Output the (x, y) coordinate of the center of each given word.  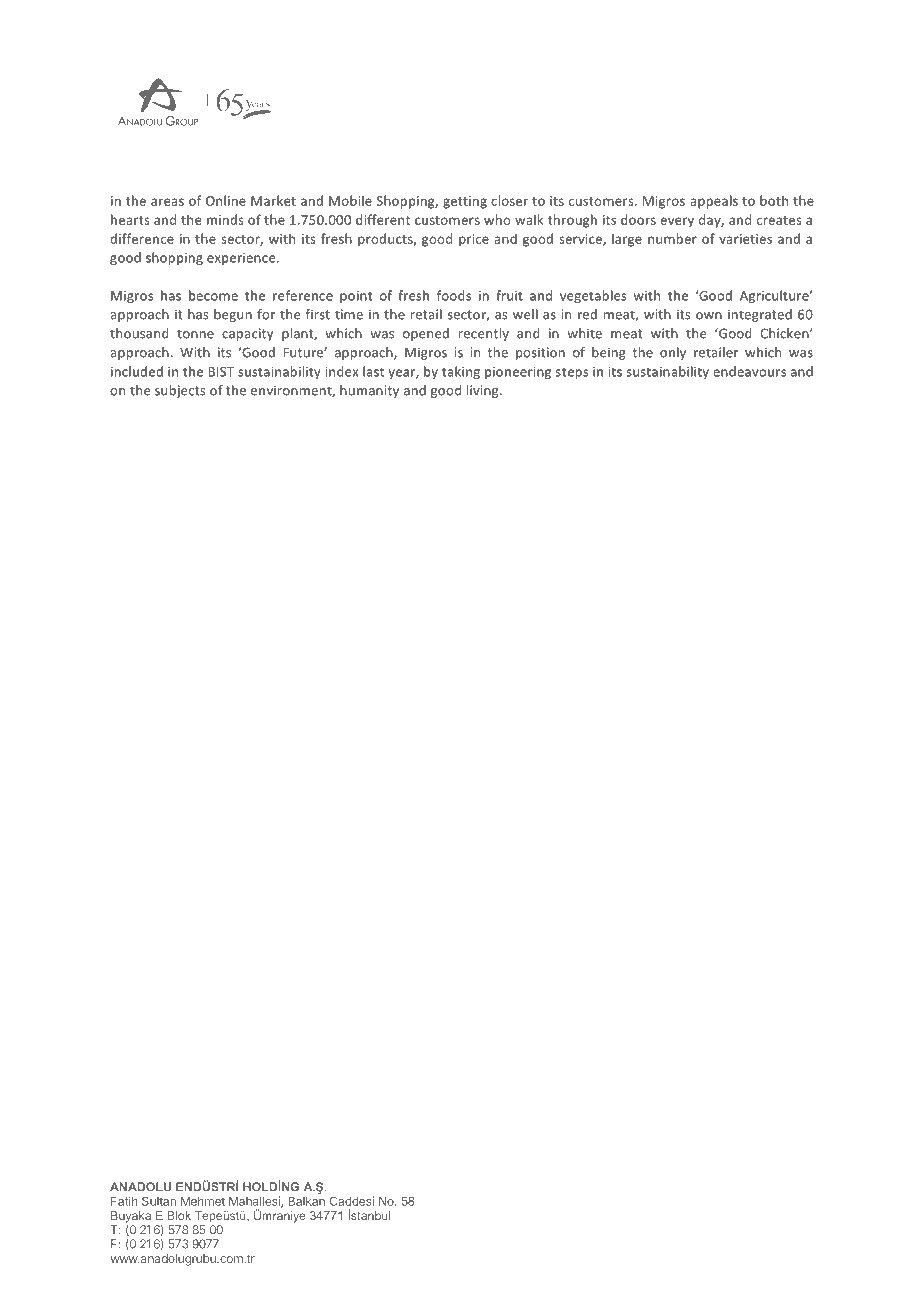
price (474, 240)
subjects (180, 391)
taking (461, 372)
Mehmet (203, 1201)
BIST (221, 372)
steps (572, 373)
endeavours (749, 371)
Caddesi (352, 1201)
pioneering (518, 373)
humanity (369, 391)
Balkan (306, 1201)
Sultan (159, 1201)
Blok (179, 1215)
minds (225, 219)
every (677, 222)
